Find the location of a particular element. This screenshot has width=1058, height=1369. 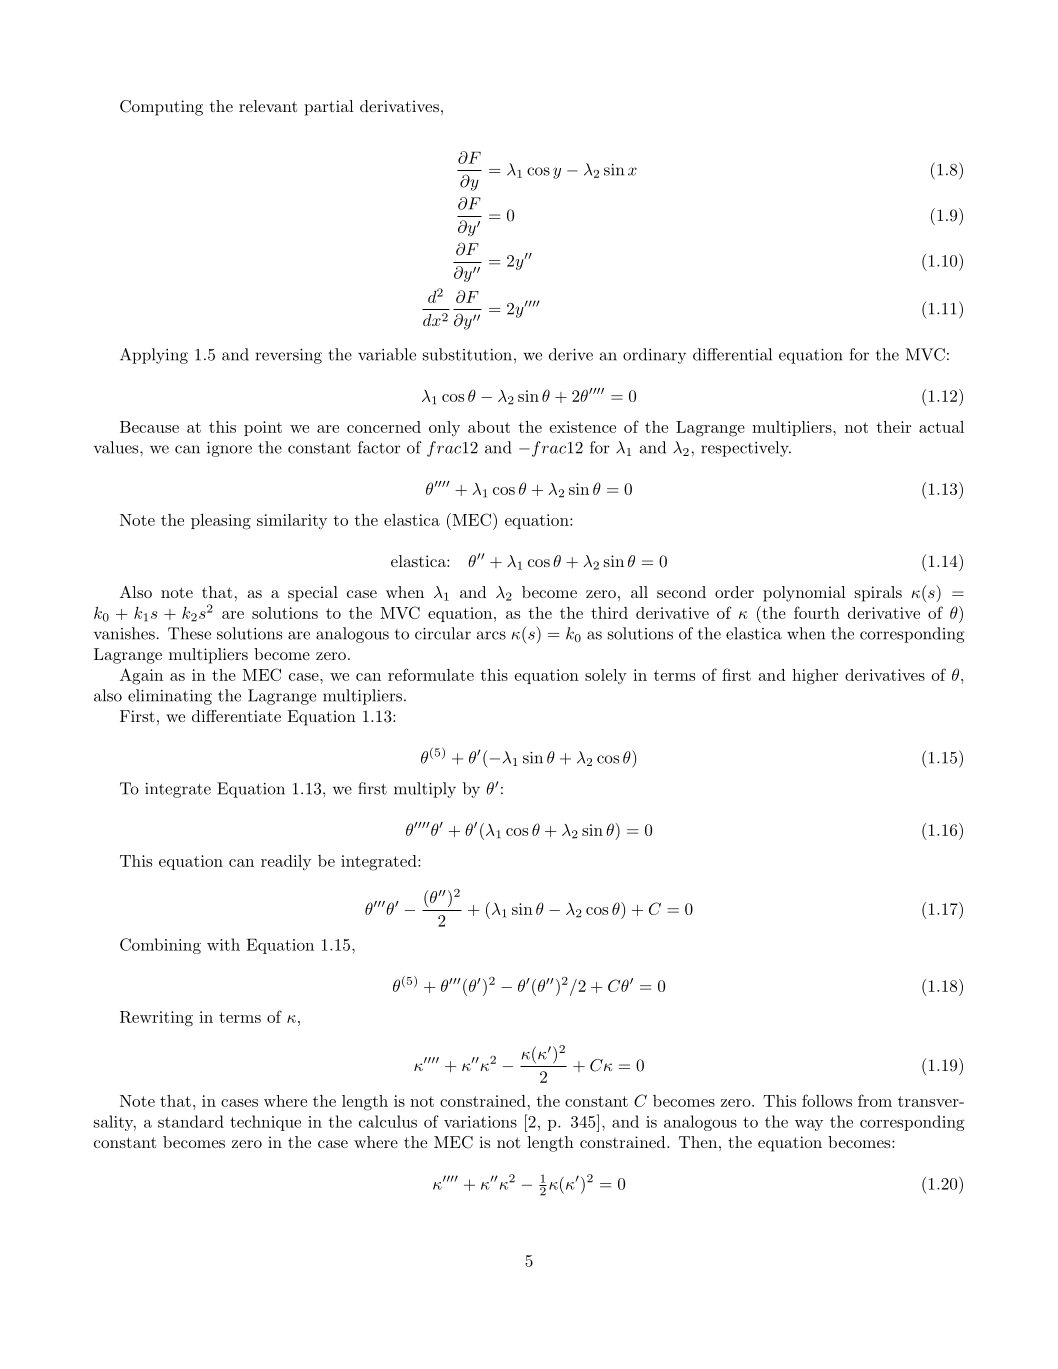

Computing is located at coordinates (161, 108).
